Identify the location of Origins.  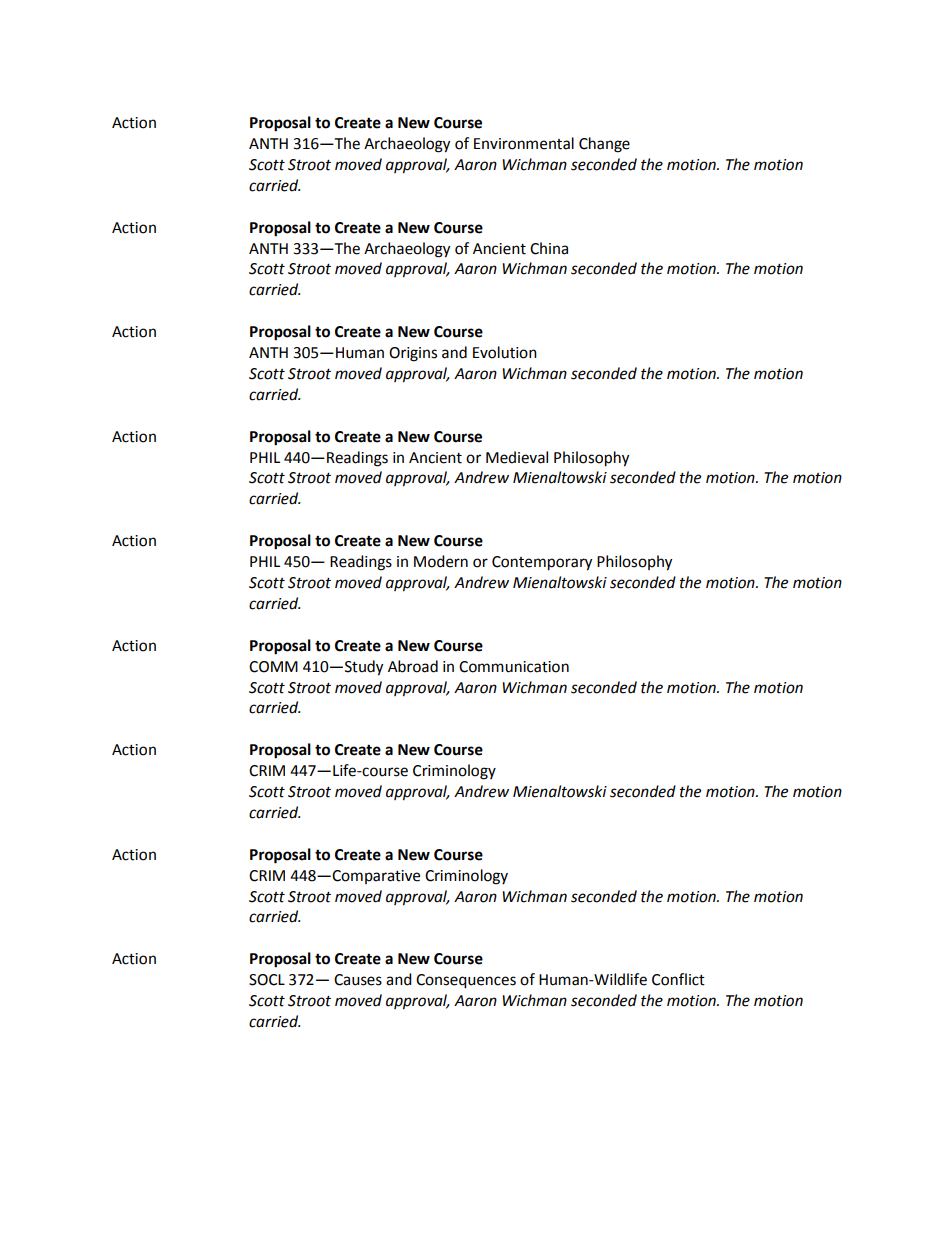
(413, 354).
